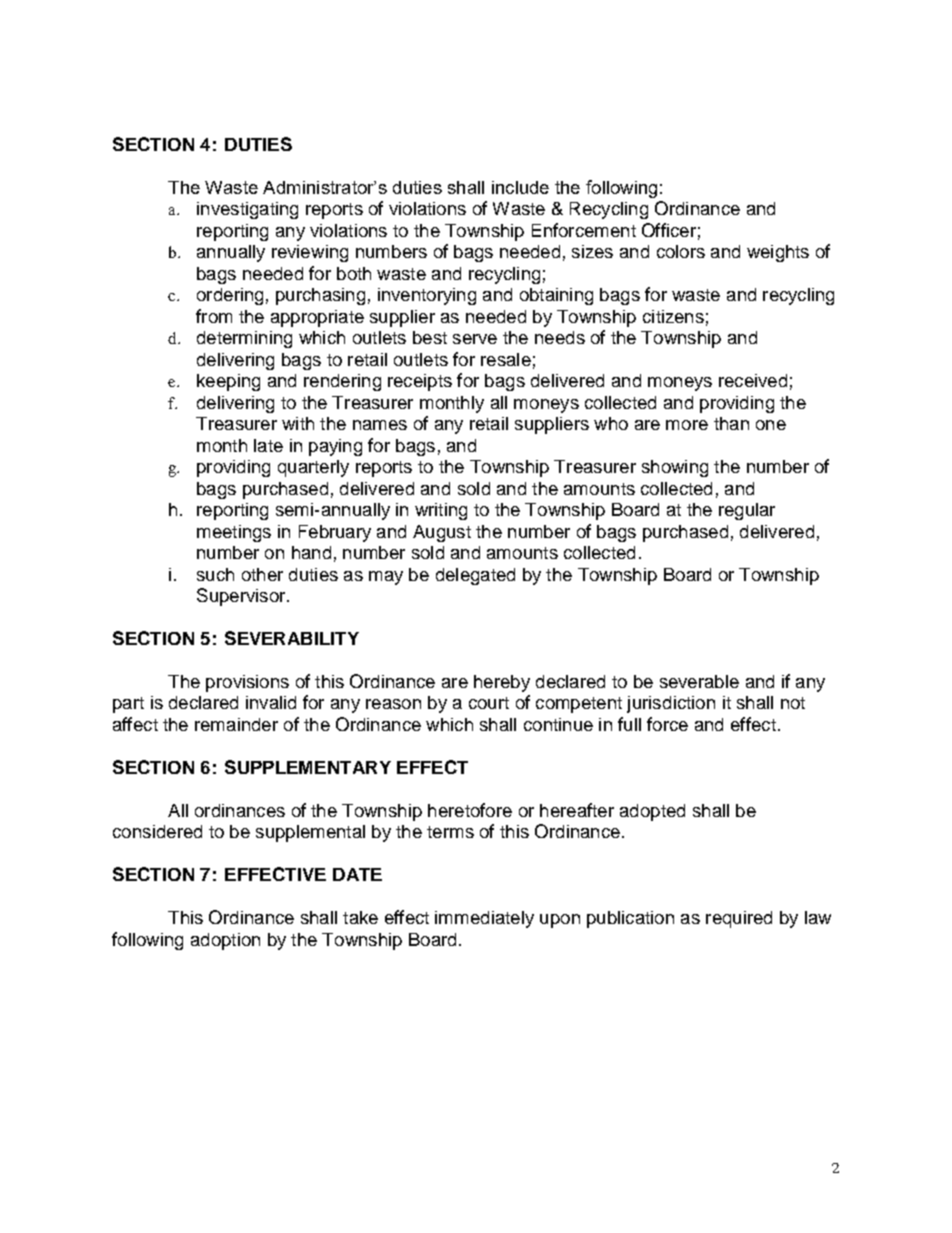 The height and width of the image is (1233, 952). I want to click on investigating, so click(247, 210).
